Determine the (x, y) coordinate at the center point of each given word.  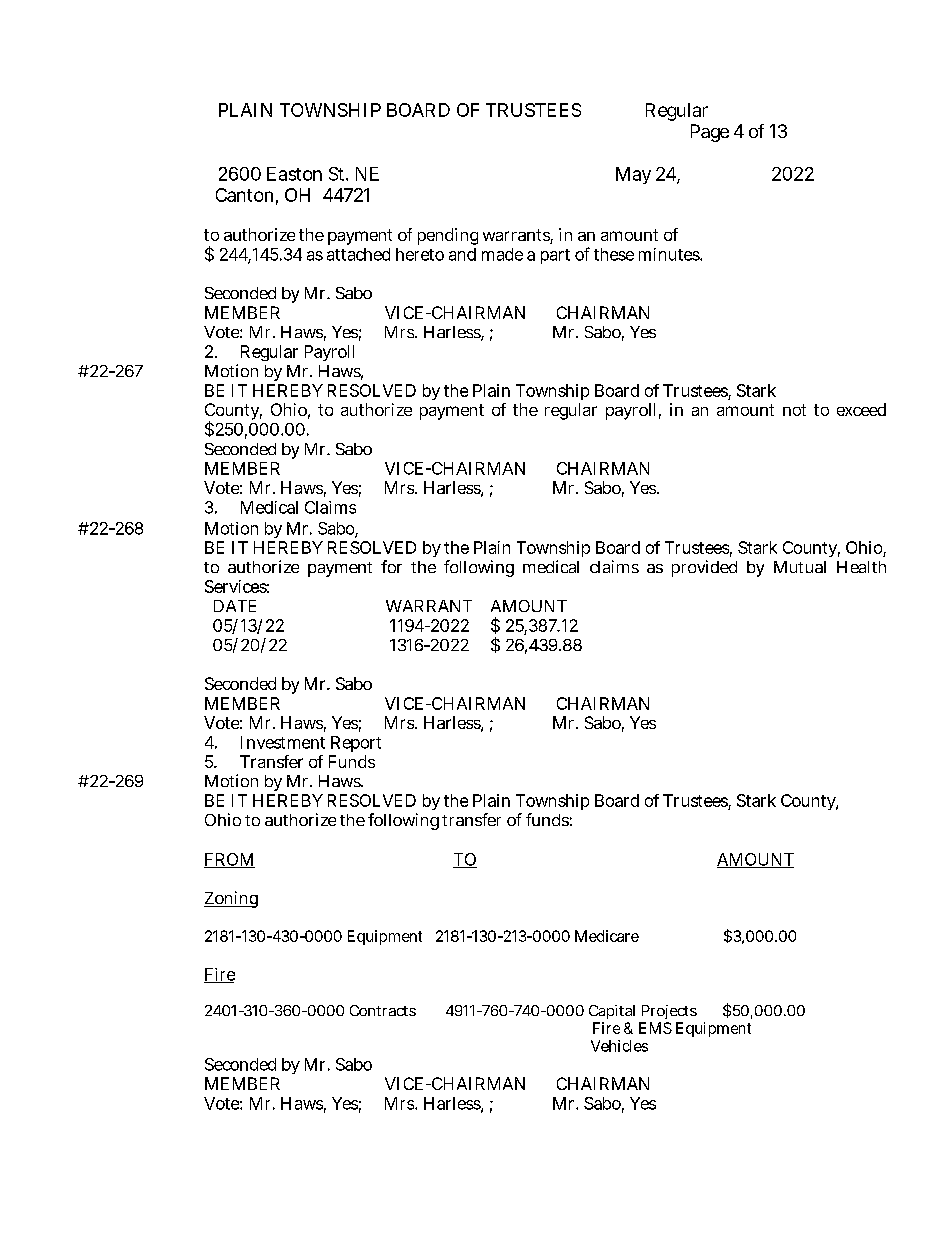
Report (356, 744)
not (794, 410)
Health (861, 567)
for (391, 566)
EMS (655, 1028)
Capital (612, 1012)
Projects (669, 1012)
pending (448, 236)
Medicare (607, 936)
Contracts (383, 1010)
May (633, 175)
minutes (669, 254)
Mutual (800, 567)
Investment (283, 742)
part (555, 256)
